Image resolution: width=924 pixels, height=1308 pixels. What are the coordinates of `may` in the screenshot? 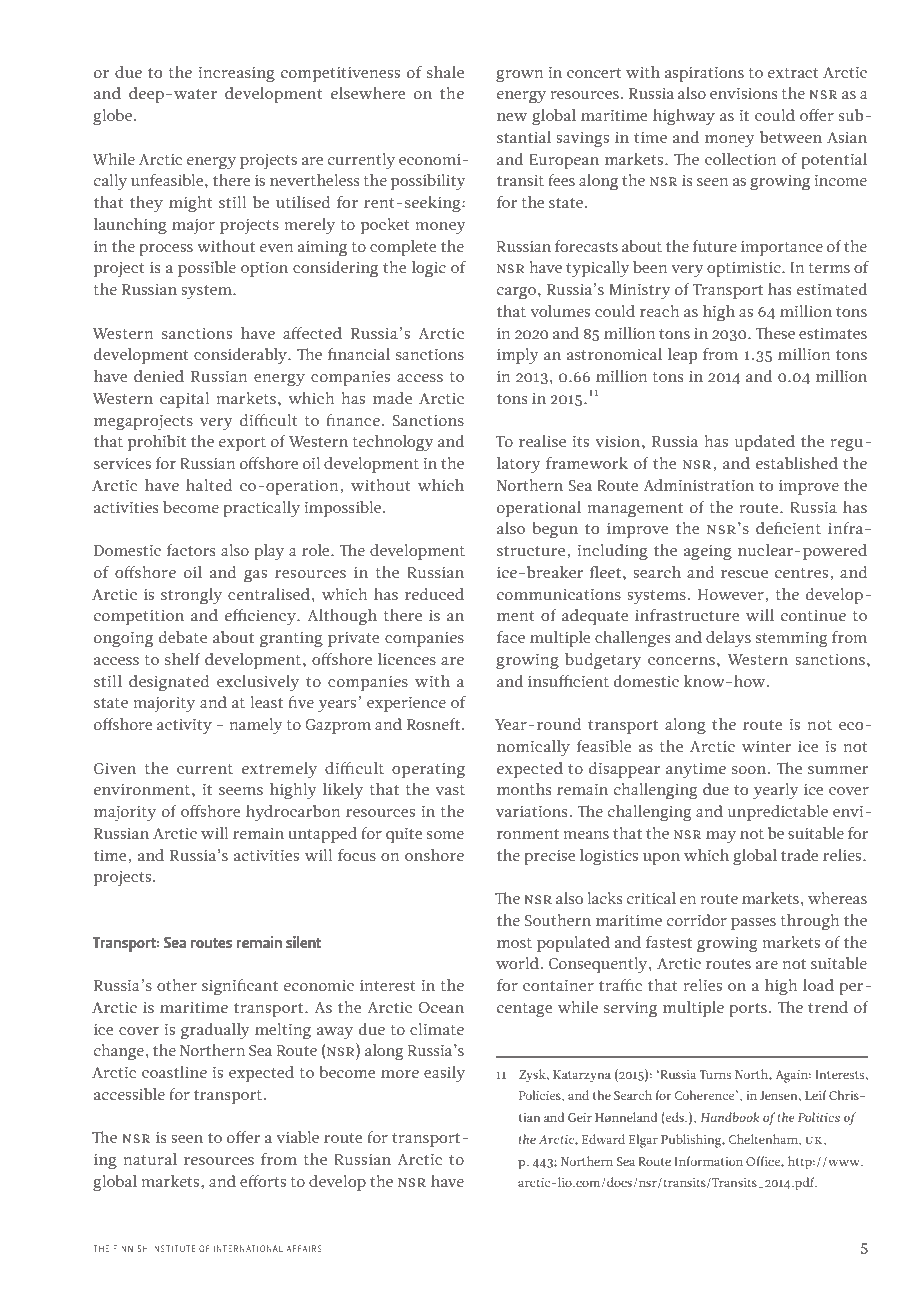 It's located at (721, 837).
